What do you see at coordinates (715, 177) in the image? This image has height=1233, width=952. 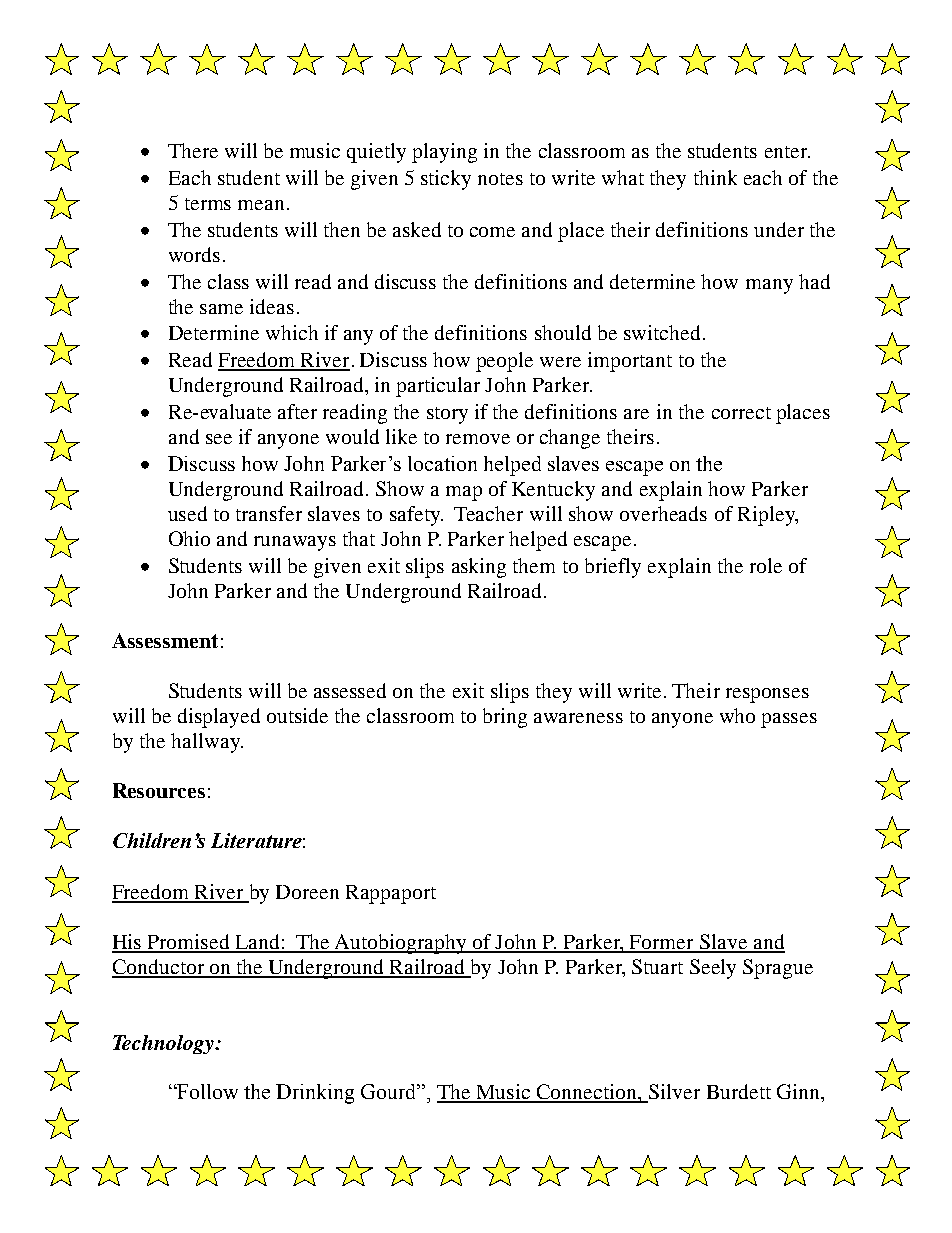 I see `think` at bounding box center [715, 177].
